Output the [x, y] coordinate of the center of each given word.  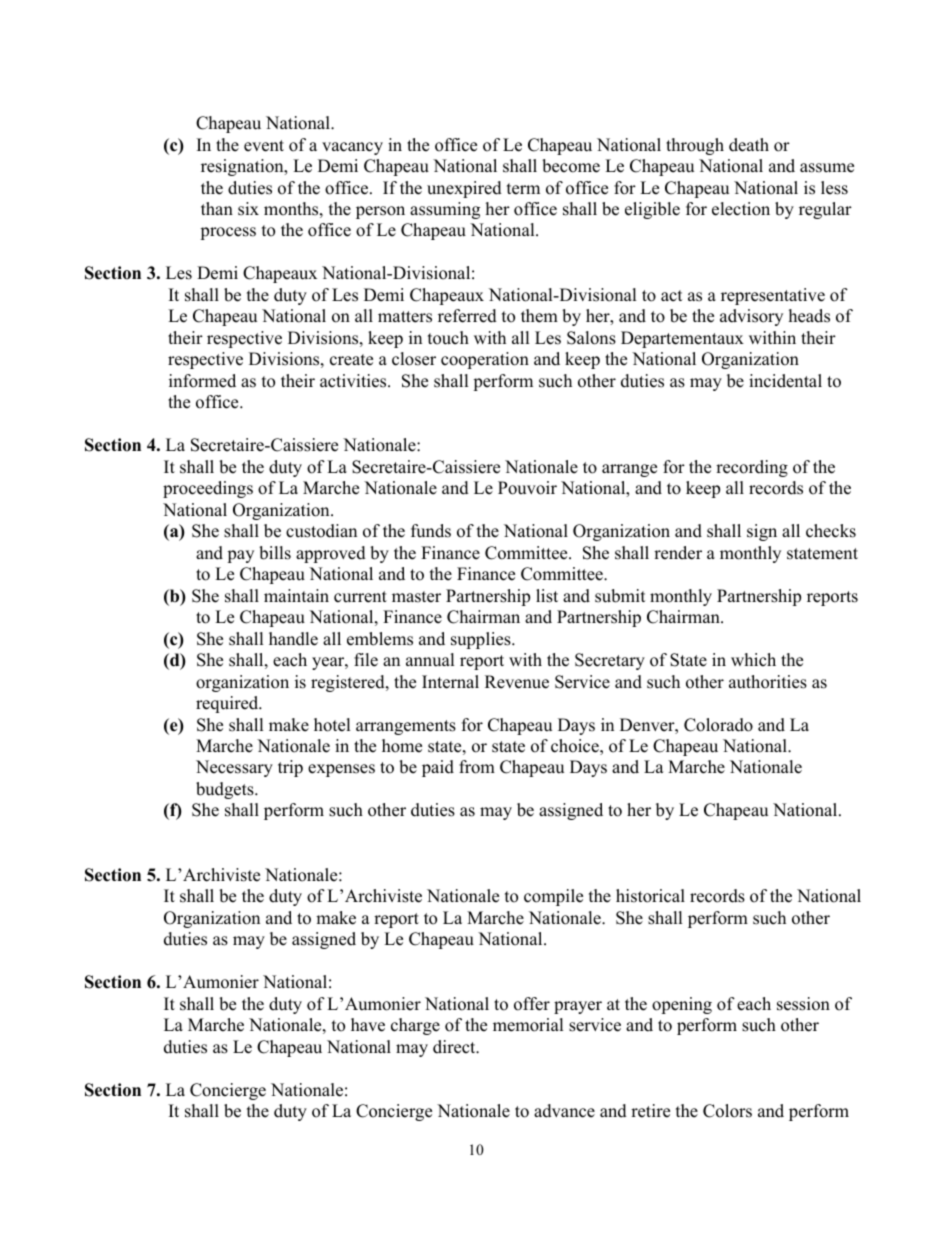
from [477, 767]
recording [752, 468]
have [368, 1025]
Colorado [718, 725]
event [264, 146]
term [523, 189]
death [749, 145]
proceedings [208, 489]
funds [431, 531]
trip [290, 768]
